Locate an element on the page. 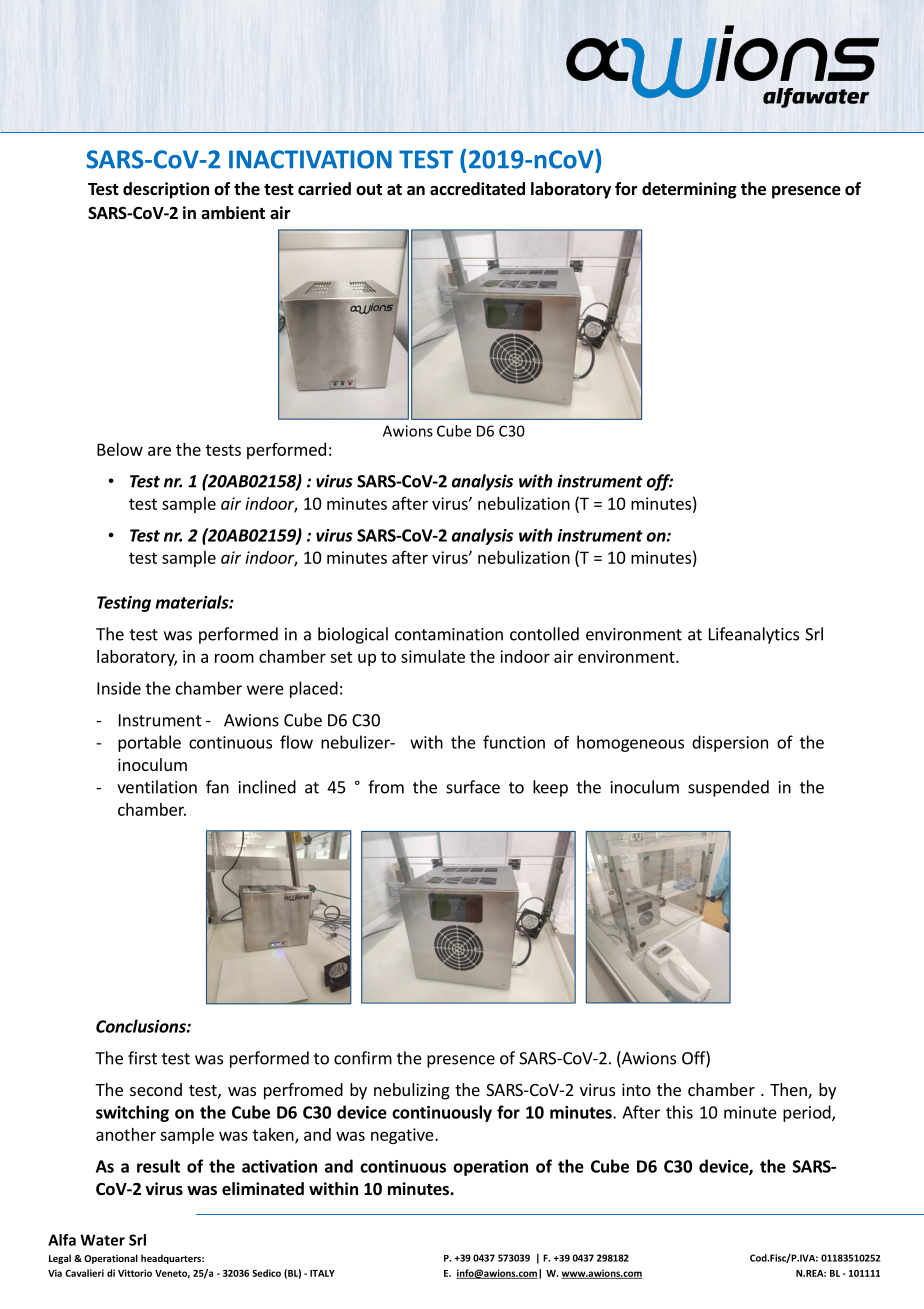 This page has height=1309, width=924. function is located at coordinates (514, 742).
